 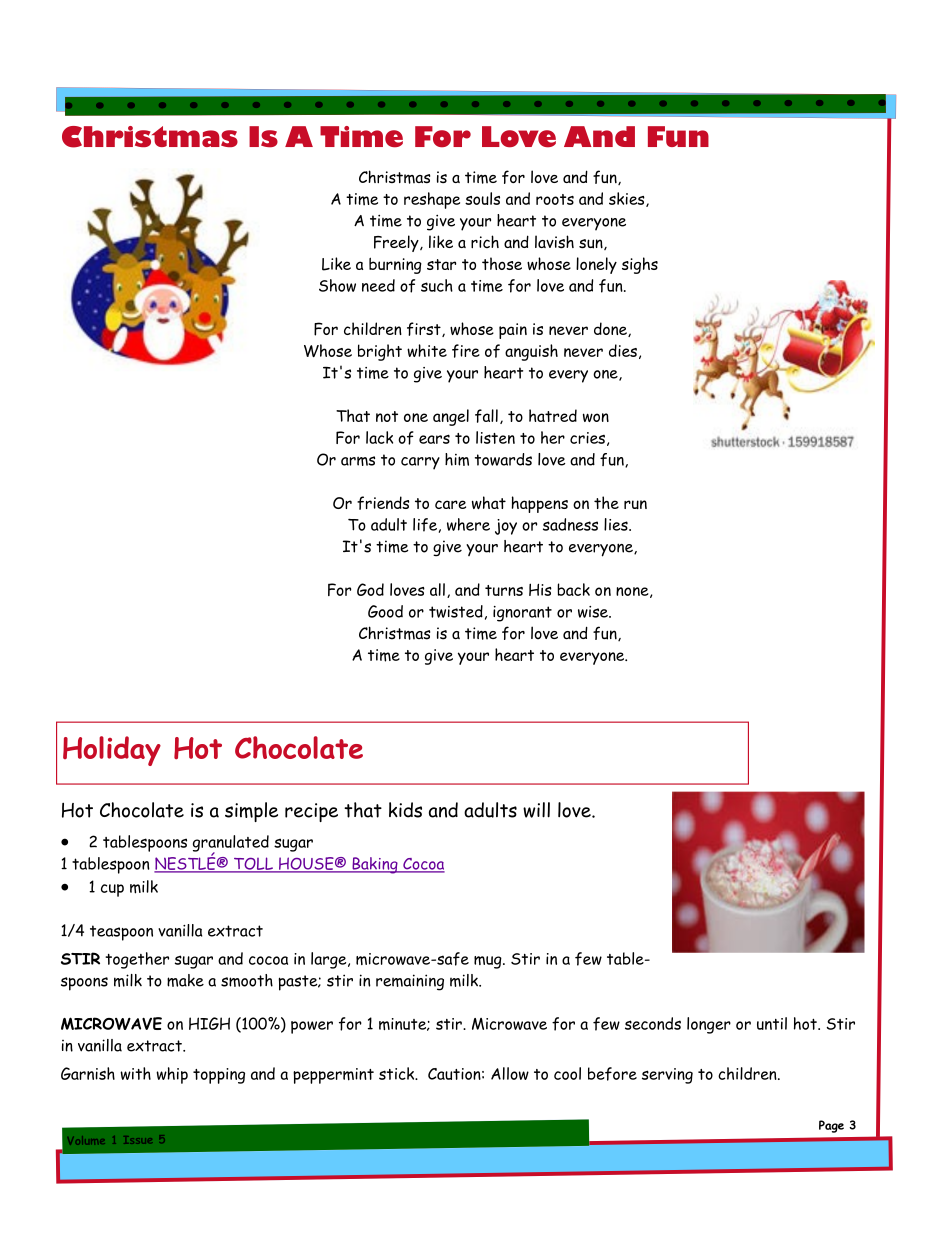 What do you see at coordinates (510, 1073) in the screenshot?
I see `Allow` at bounding box center [510, 1073].
